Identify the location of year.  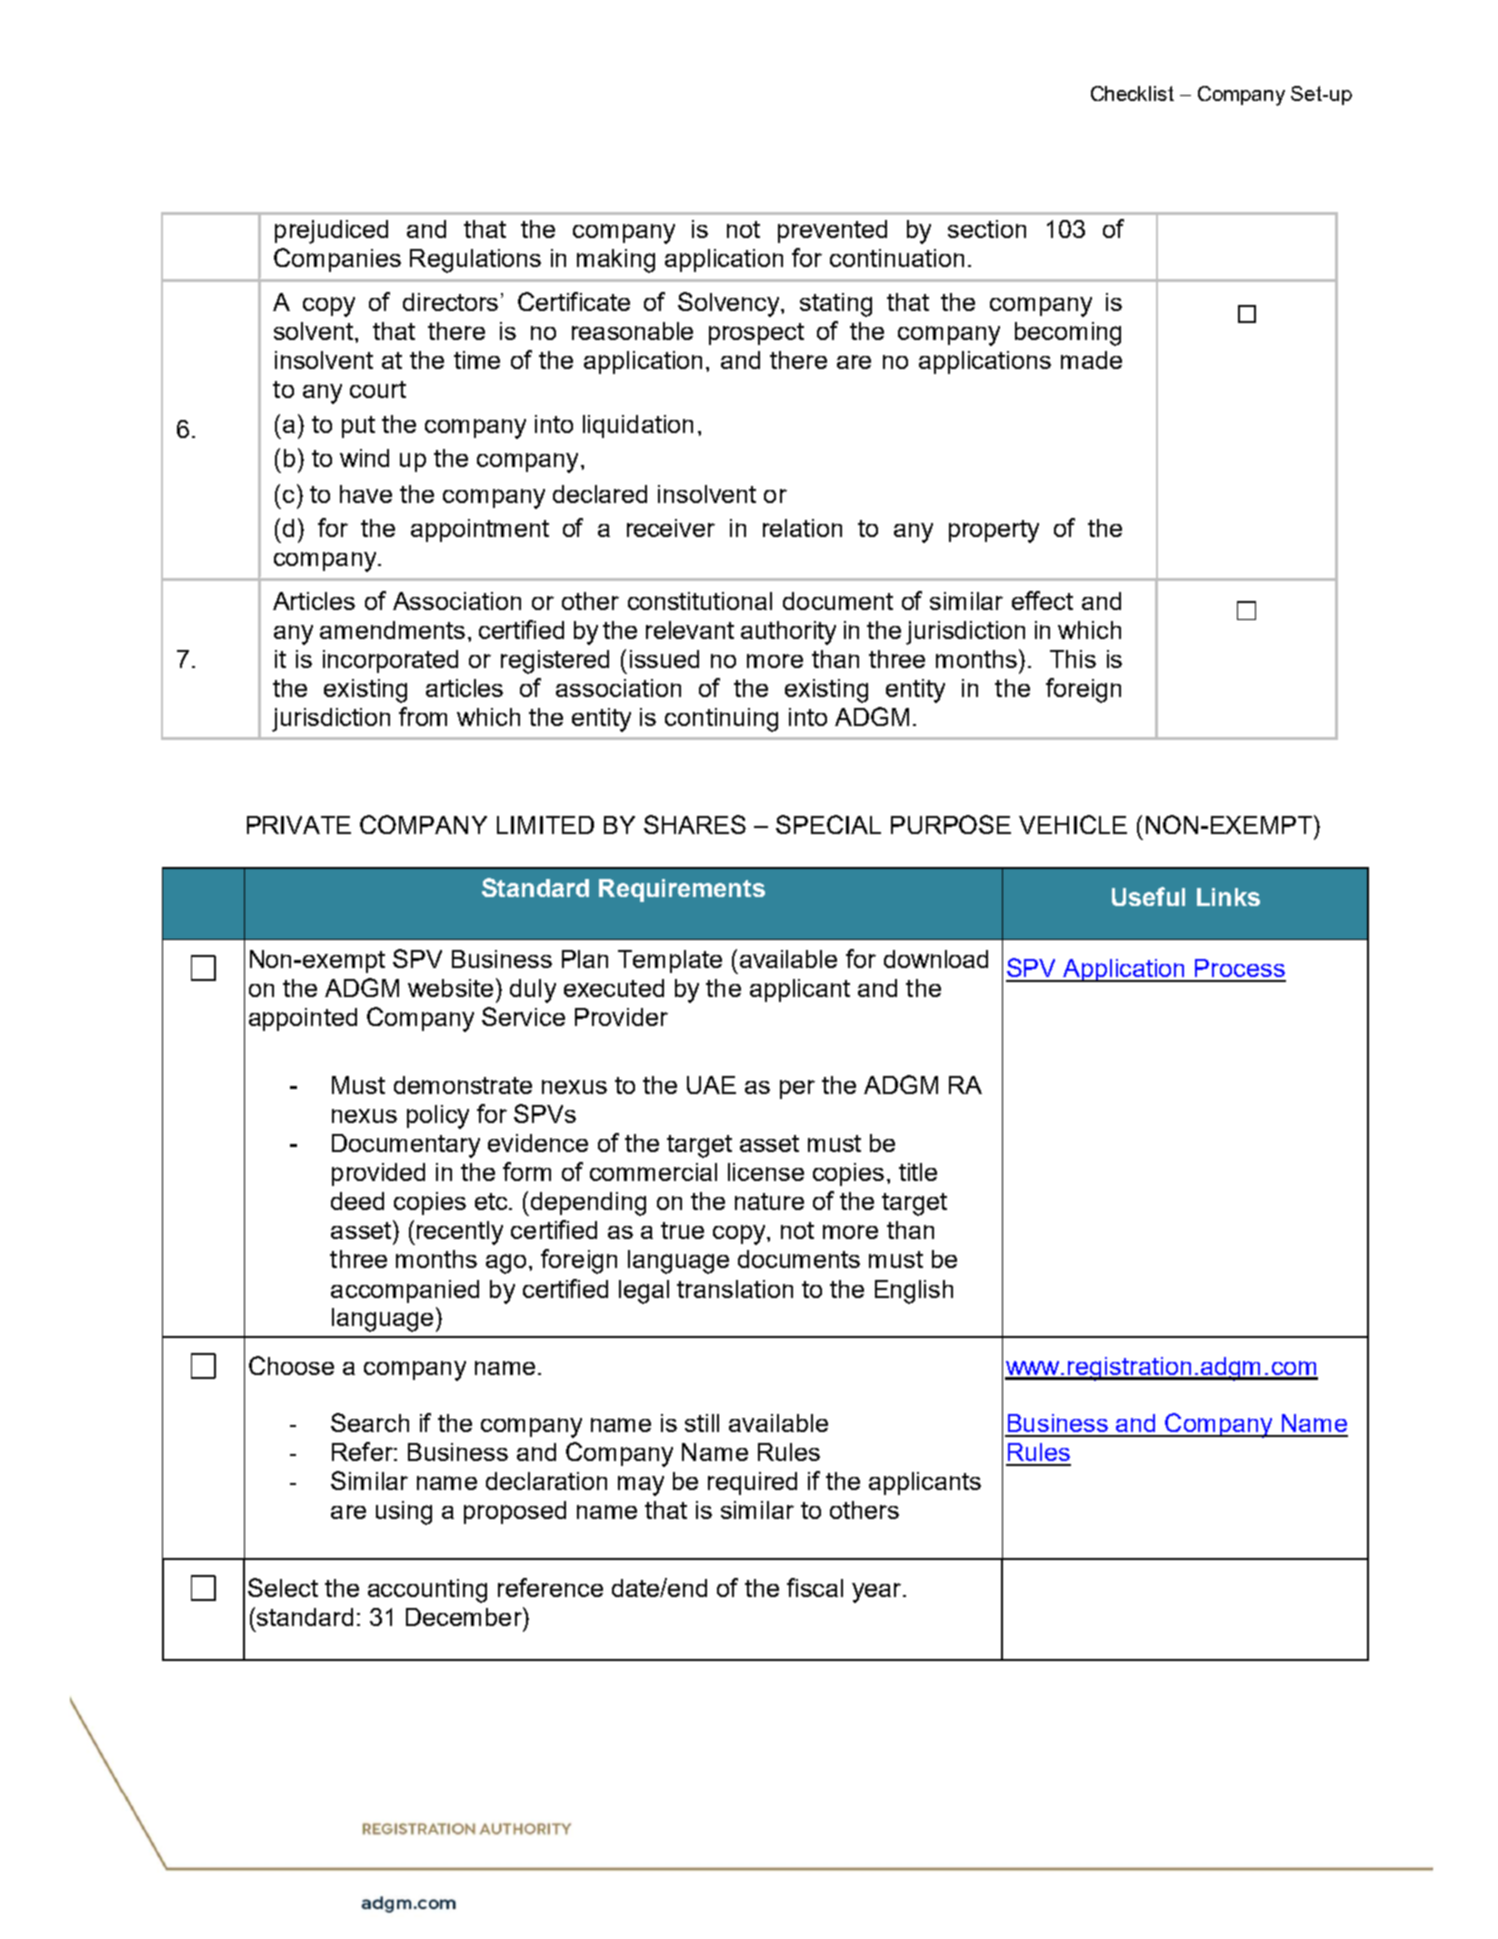
(876, 1593).
